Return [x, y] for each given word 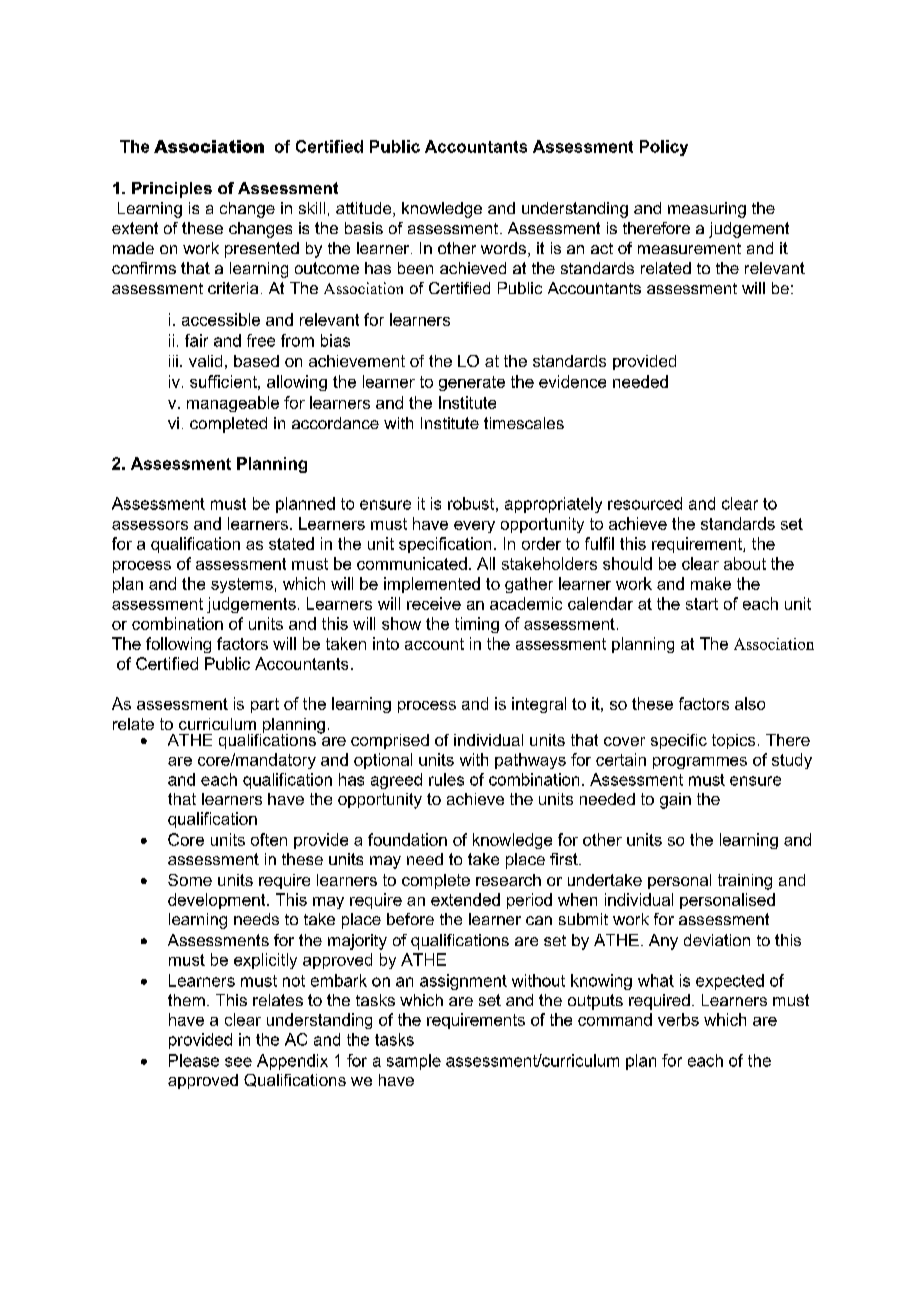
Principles [172, 190]
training [745, 882]
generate [472, 383]
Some [190, 880]
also [750, 703]
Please [194, 1060]
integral [539, 705]
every [474, 527]
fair [196, 340]
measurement [689, 248]
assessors [150, 525]
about [745, 563]
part [265, 705]
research [508, 880]
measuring [707, 210]
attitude [365, 209]
